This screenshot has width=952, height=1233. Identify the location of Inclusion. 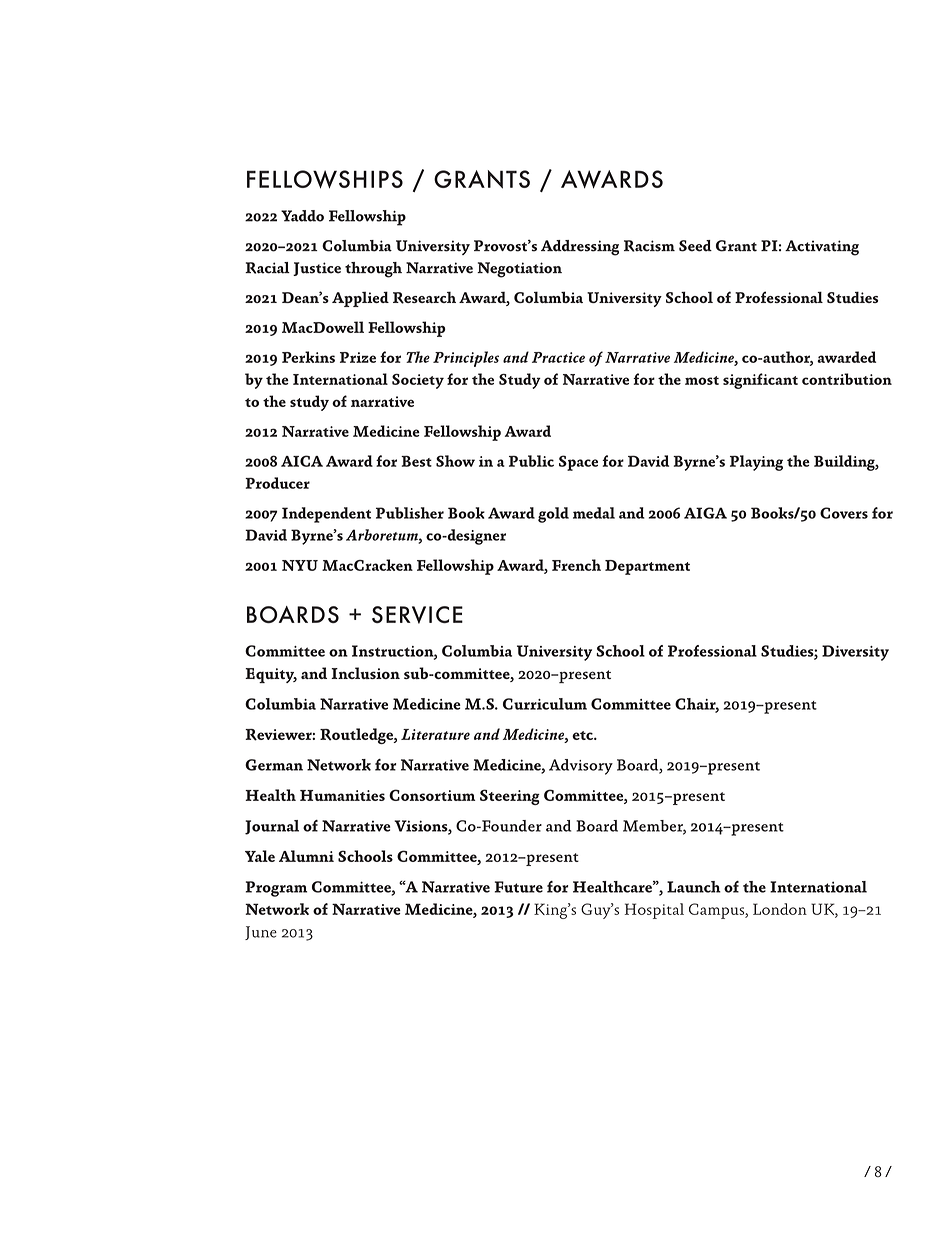
(365, 673).
